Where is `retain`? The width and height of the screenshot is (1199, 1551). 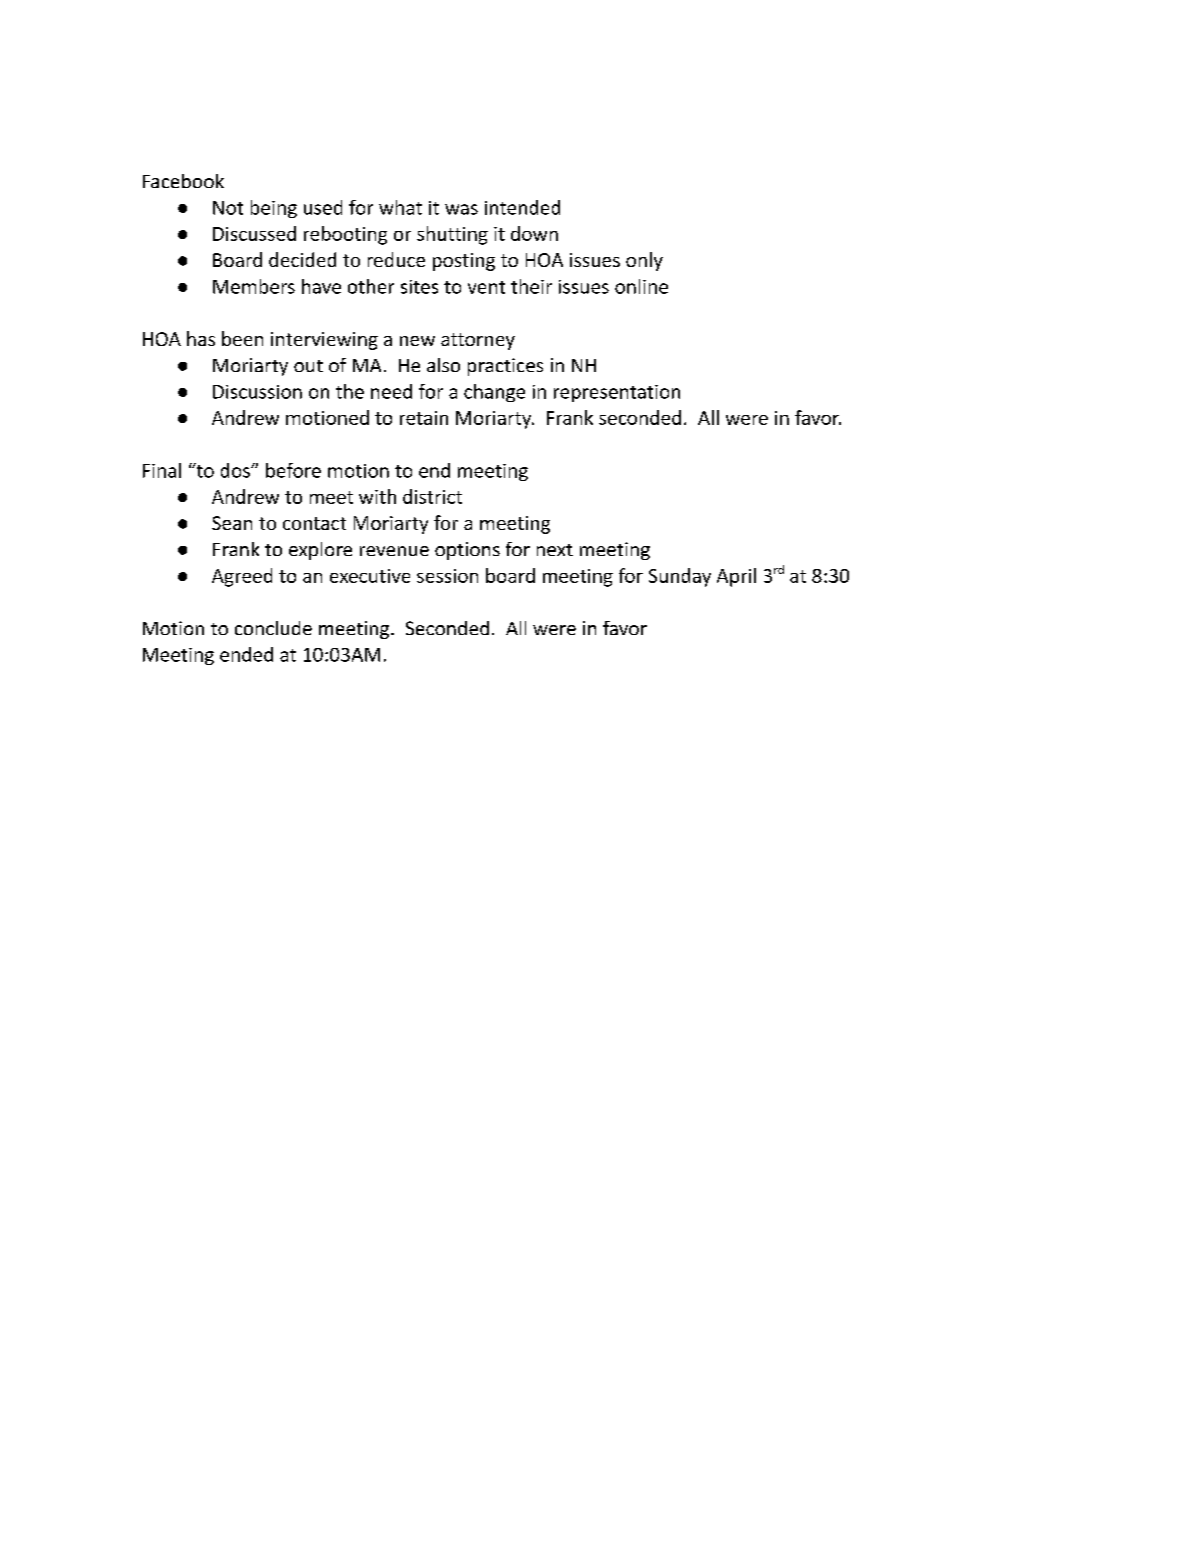 retain is located at coordinates (424, 418).
